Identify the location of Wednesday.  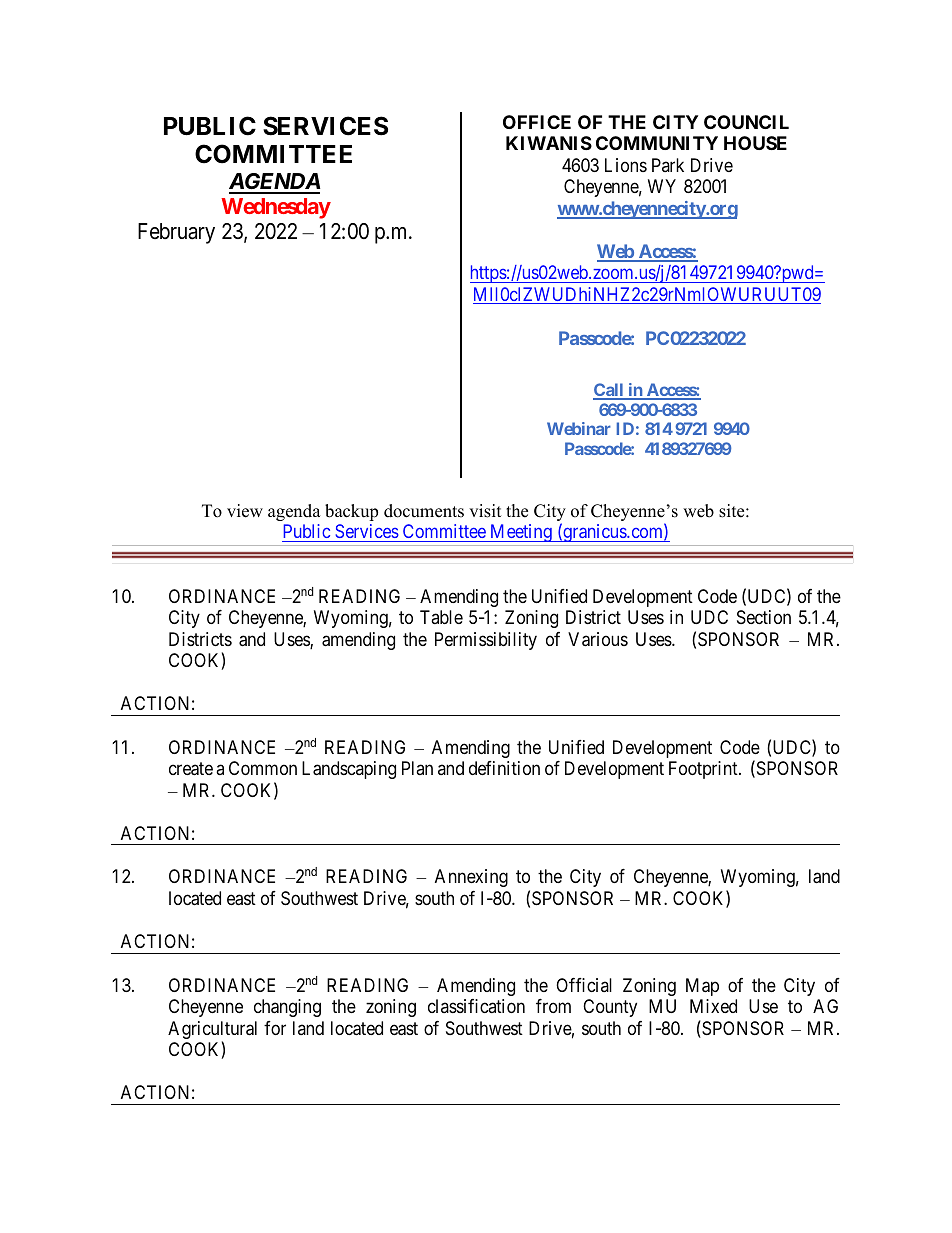
(276, 208).
